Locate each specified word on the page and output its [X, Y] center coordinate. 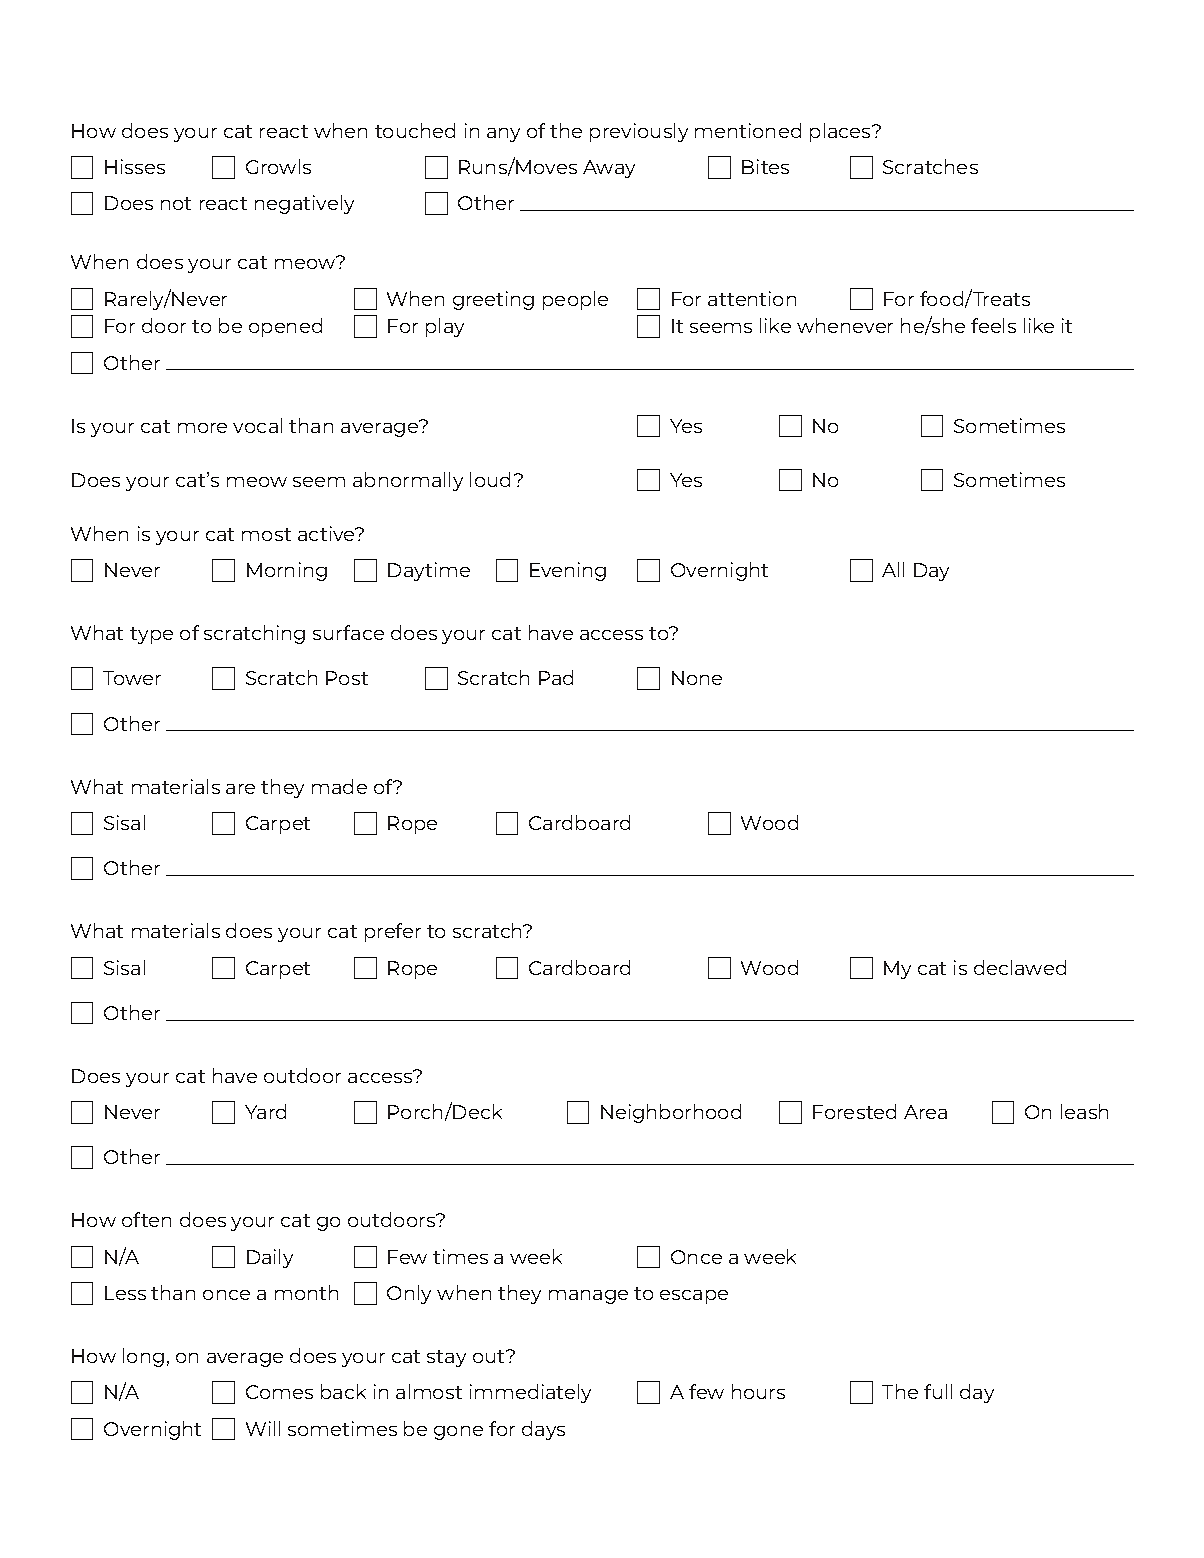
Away [609, 169]
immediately [530, 1393]
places [841, 132]
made [339, 786]
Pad [556, 677]
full [938, 1391]
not [176, 203]
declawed [1020, 967]
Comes [279, 1392]
